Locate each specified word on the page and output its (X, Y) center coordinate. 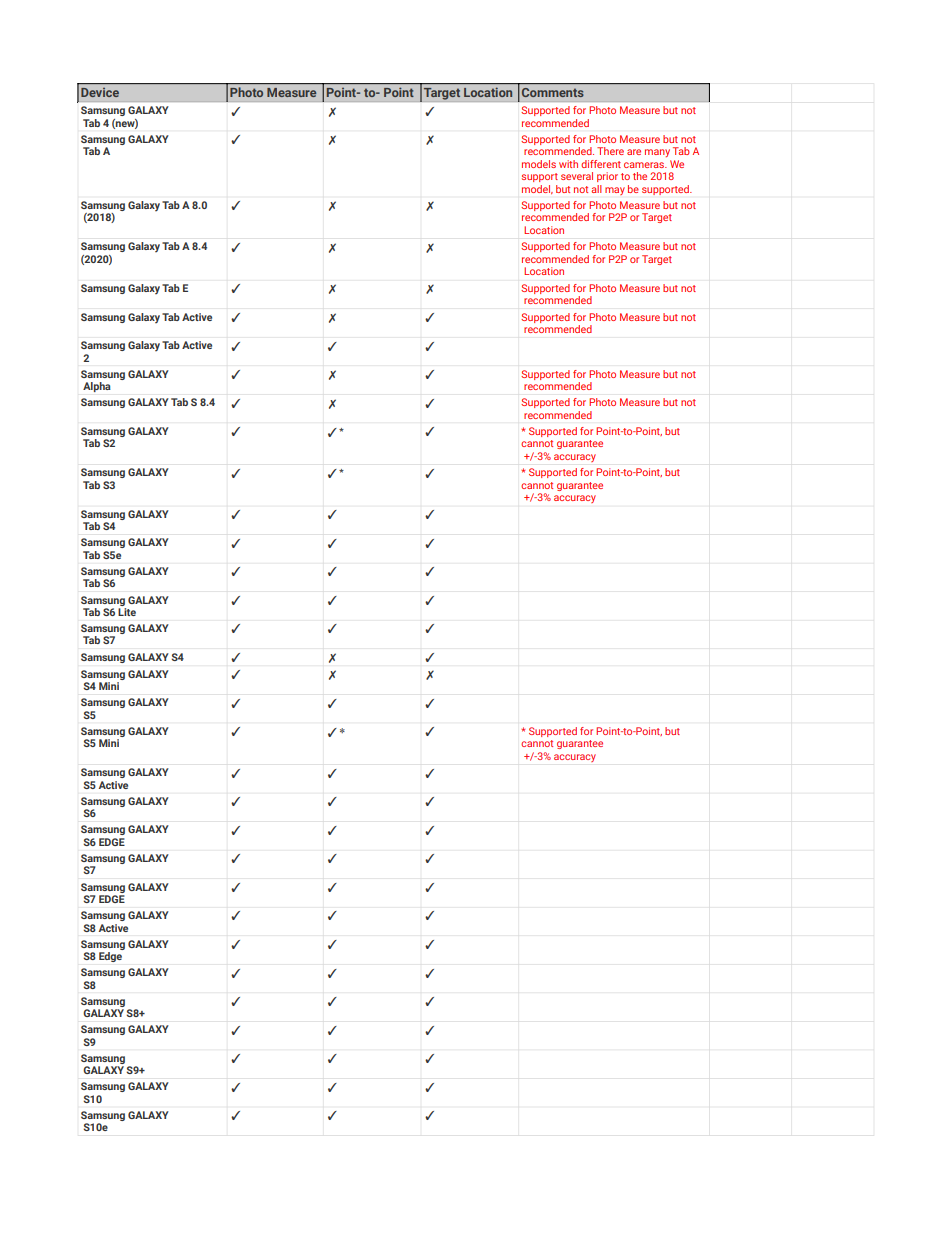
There (610, 151)
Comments (553, 92)
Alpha (97, 387)
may (615, 191)
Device (100, 92)
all (597, 189)
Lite (127, 612)
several (577, 176)
